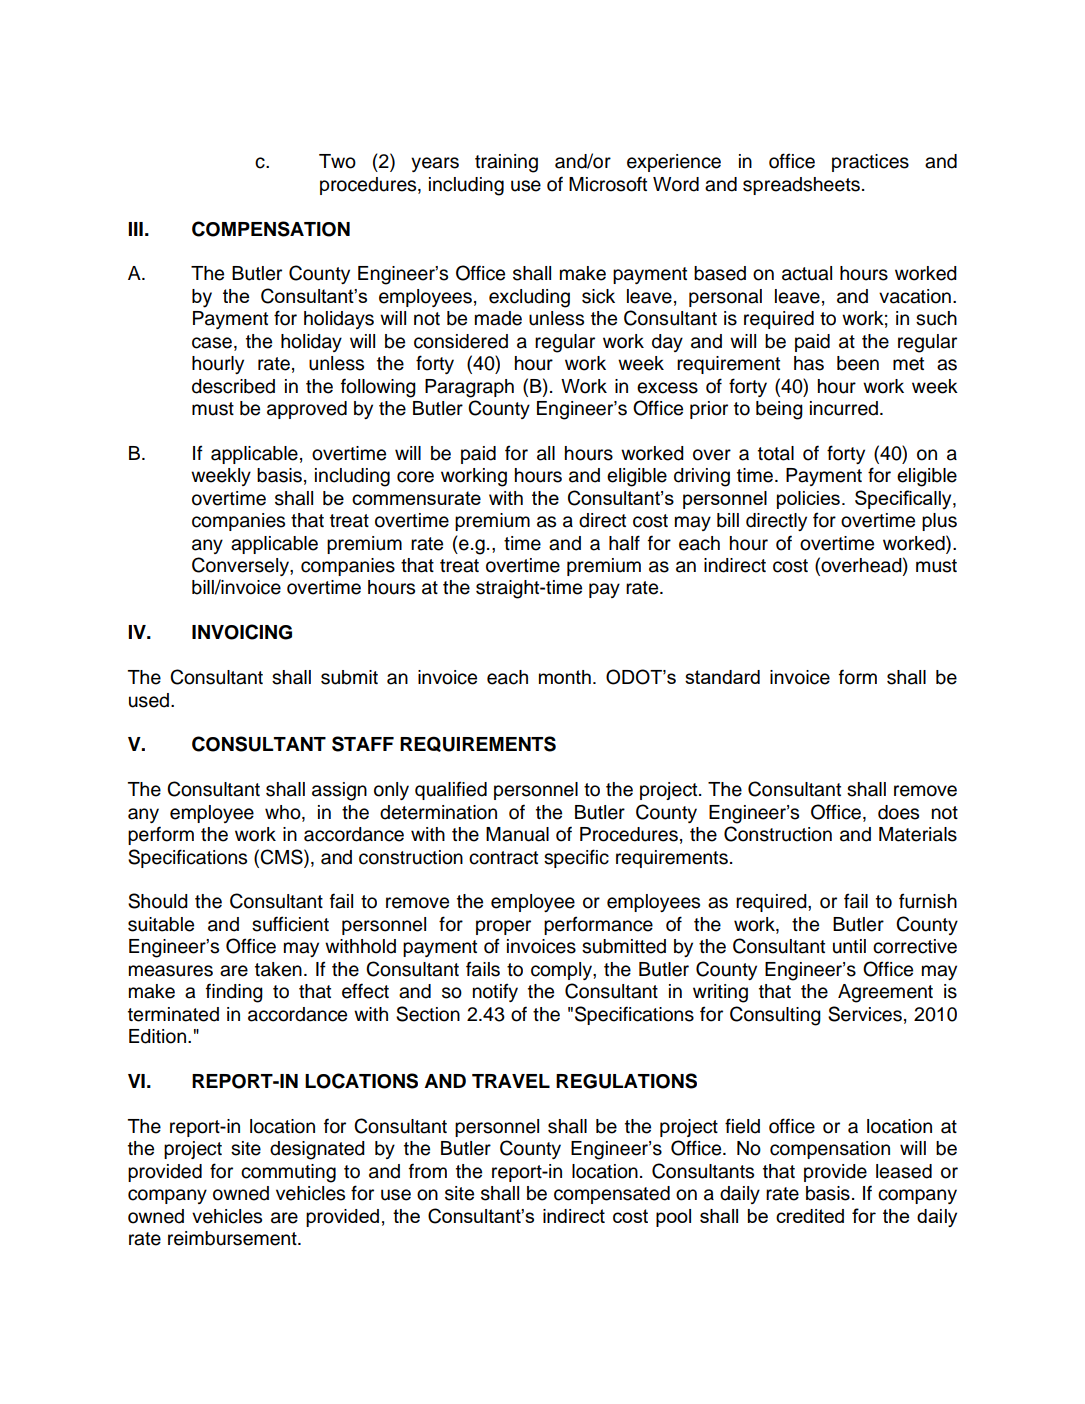  What do you see at coordinates (506, 163) in the screenshot?
I see `training` at bounding box center [506, 163].
